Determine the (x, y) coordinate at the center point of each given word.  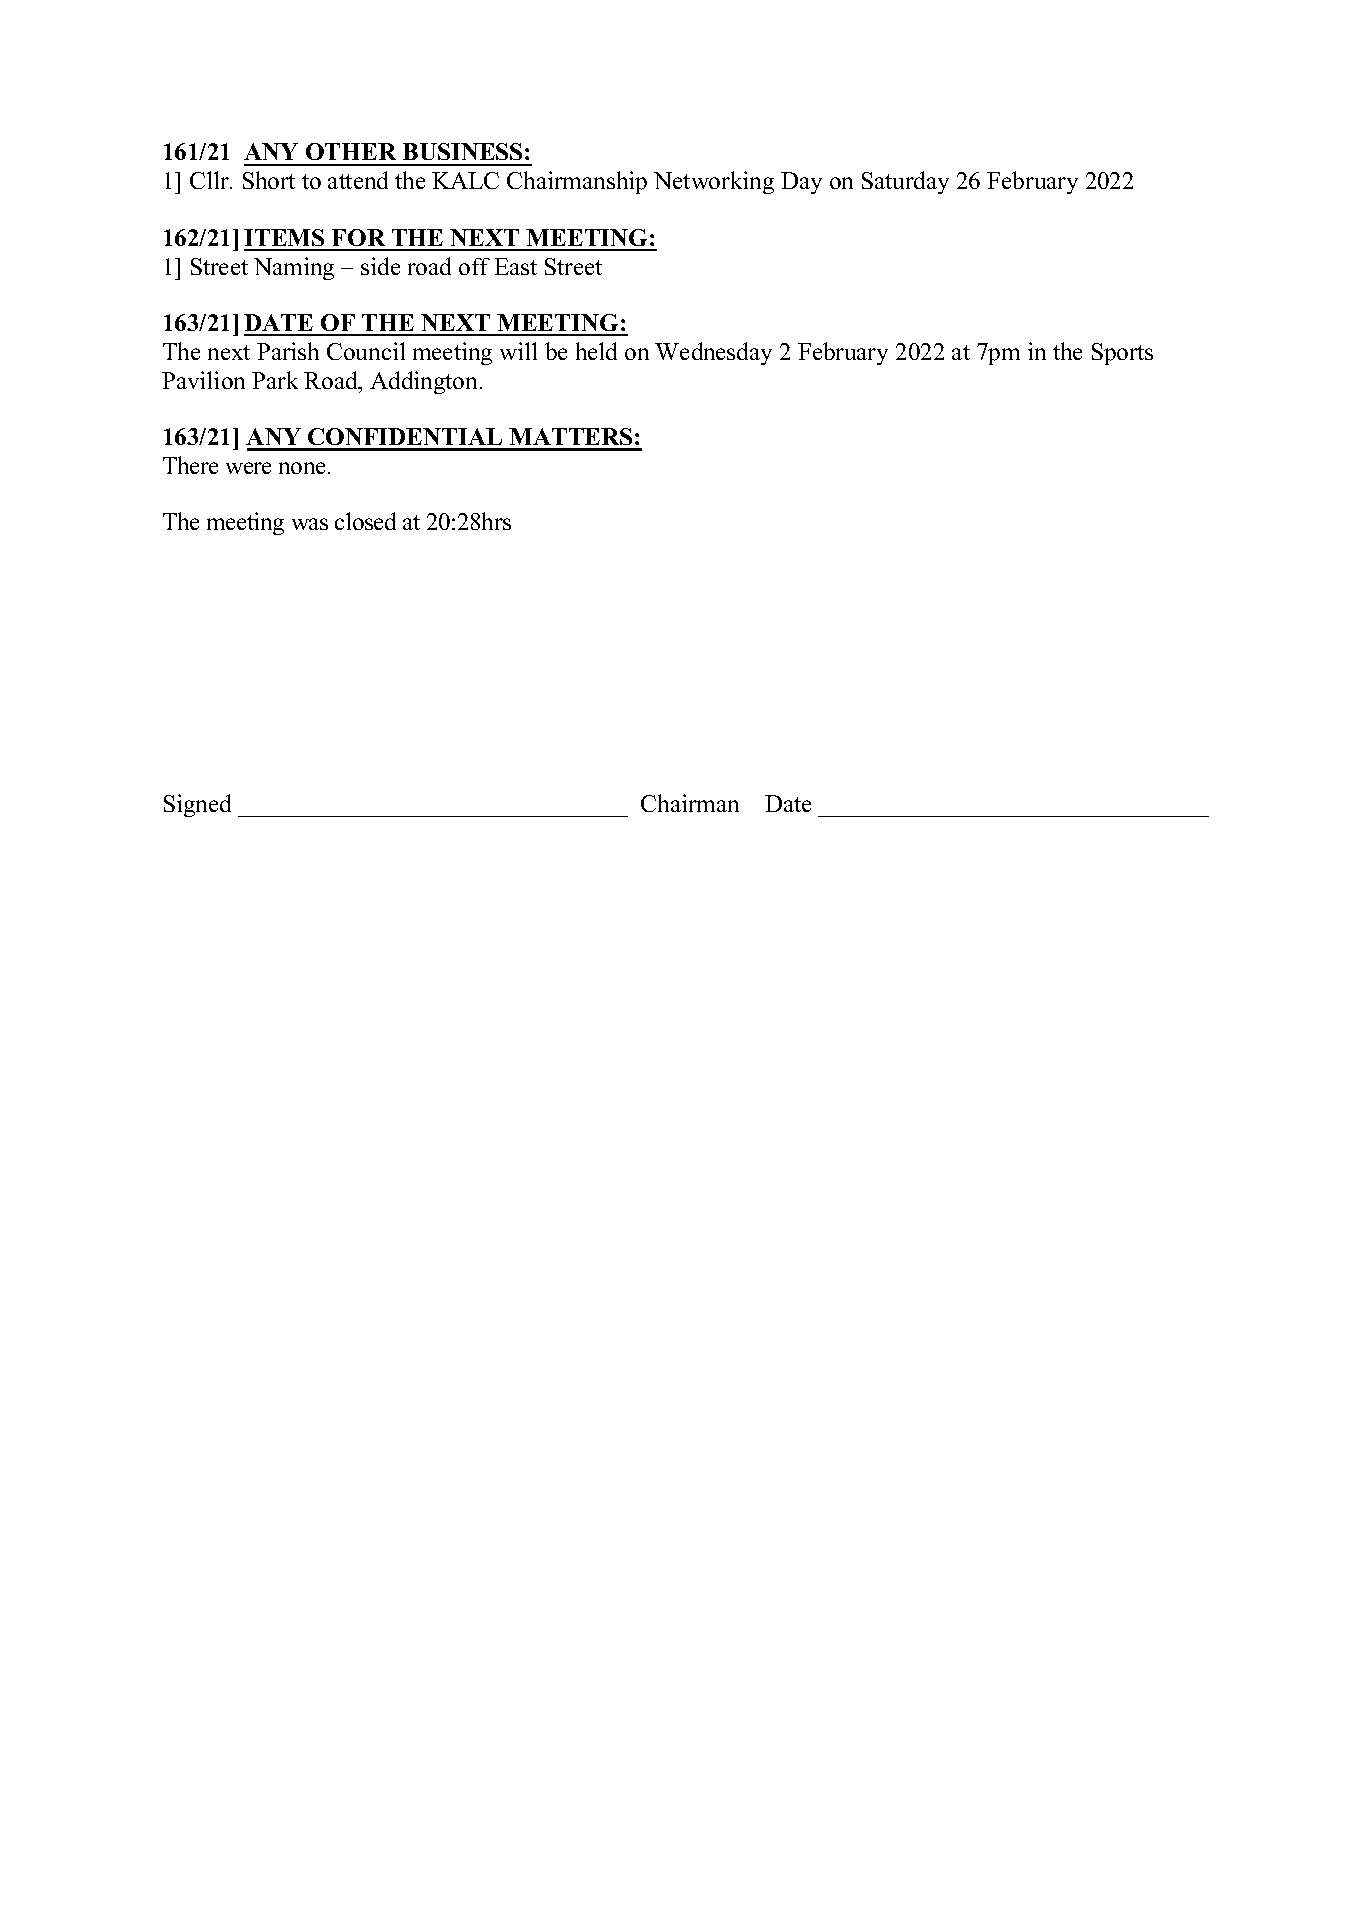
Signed (197, 805)
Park (275, 380)
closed (365, 521)
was (310, 524)
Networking (714, 182)
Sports (1122, 354)
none (302, 468)
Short (269, 180)
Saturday (905, 182)
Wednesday (713, 353)
